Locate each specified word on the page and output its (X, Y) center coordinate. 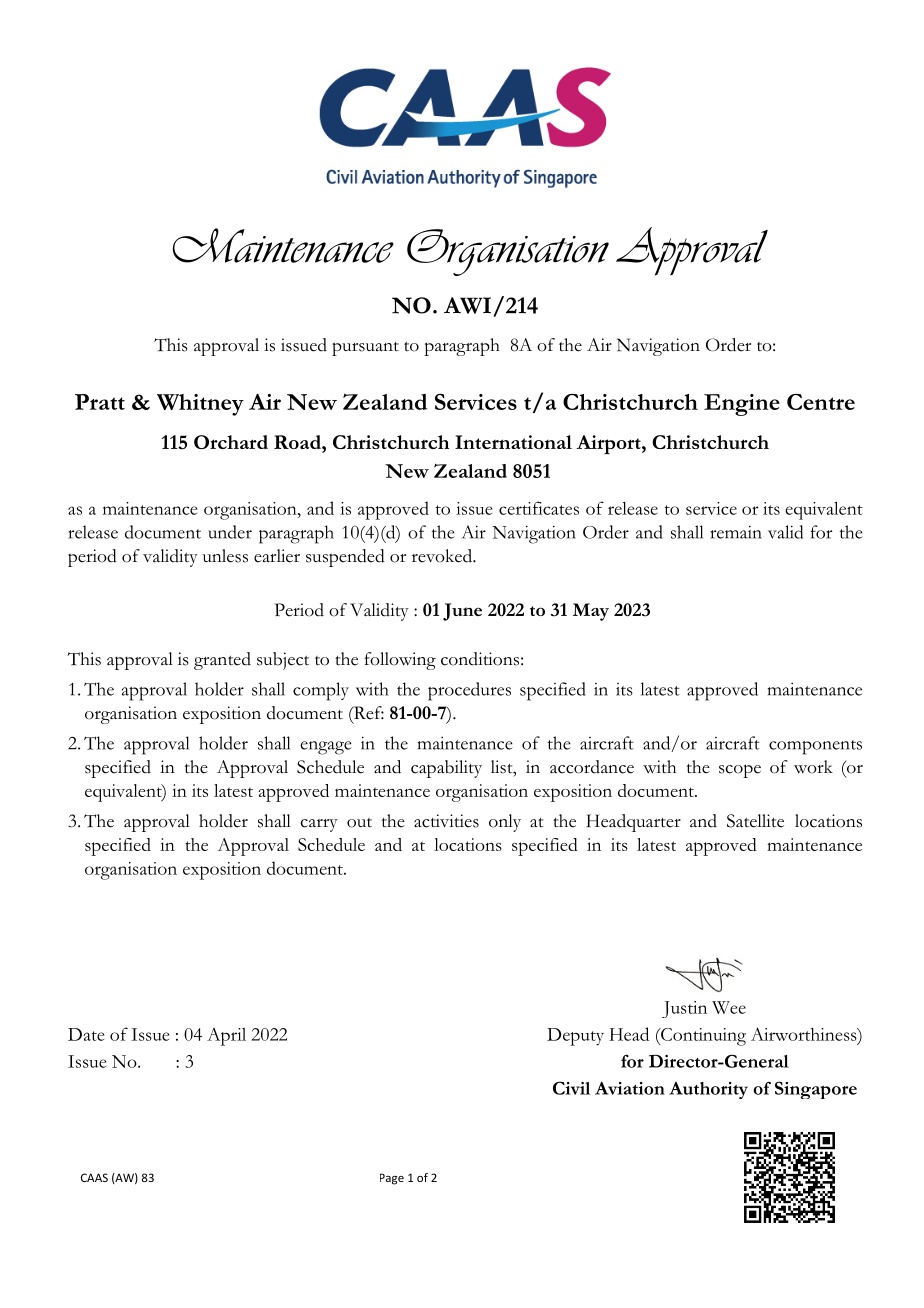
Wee (729, 1007)
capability (446, 769)
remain (736, 532)
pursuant (365, 349)
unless (225, 556)
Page (392, 1179)
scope (740, 771)
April (226, 1037)
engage (326, 748)
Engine (742, 405)
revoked (443, 556)
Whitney (200, 405)
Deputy (575, 1037)
